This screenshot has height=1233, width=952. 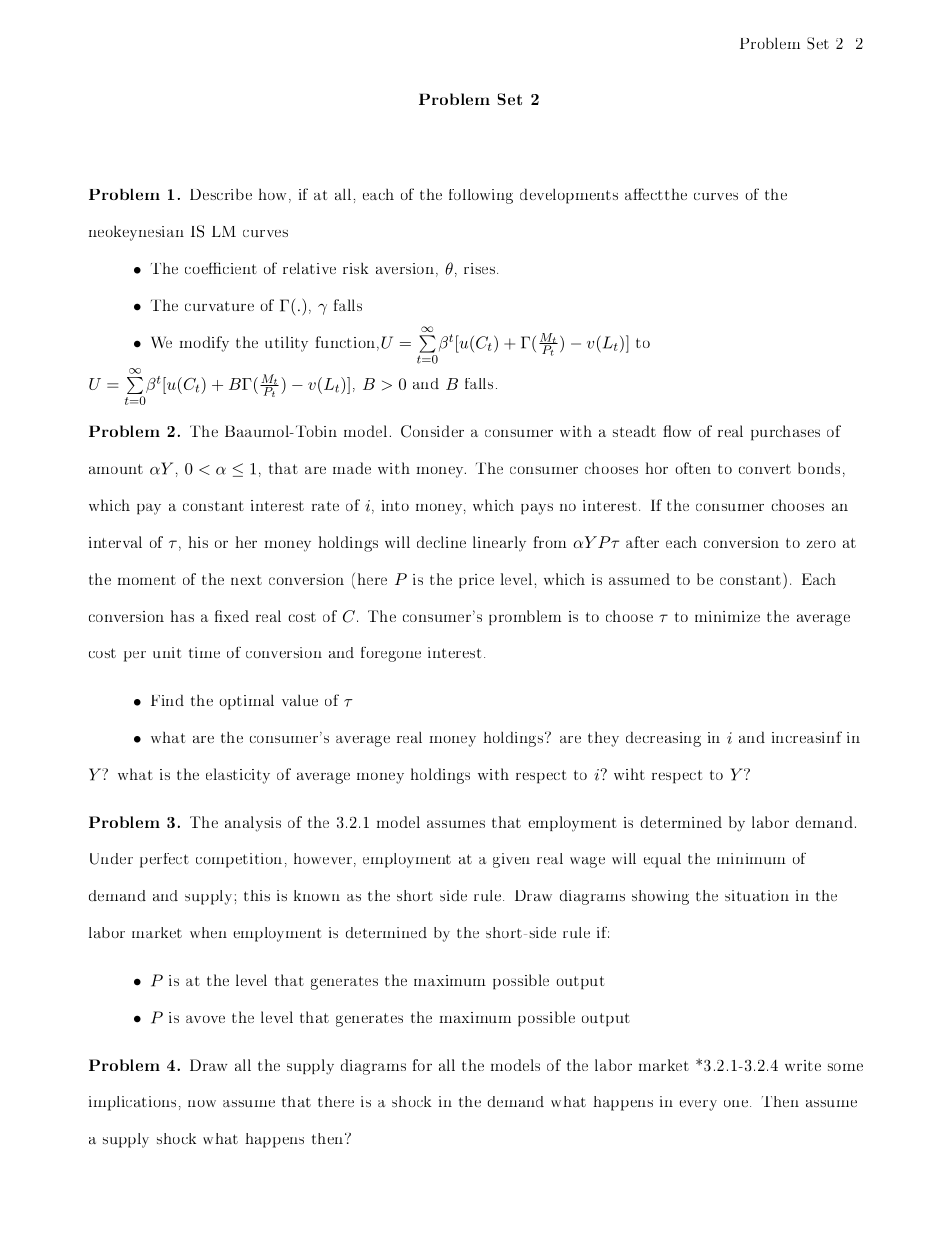 I want to click on purchases, so click(x=785, y=433).
